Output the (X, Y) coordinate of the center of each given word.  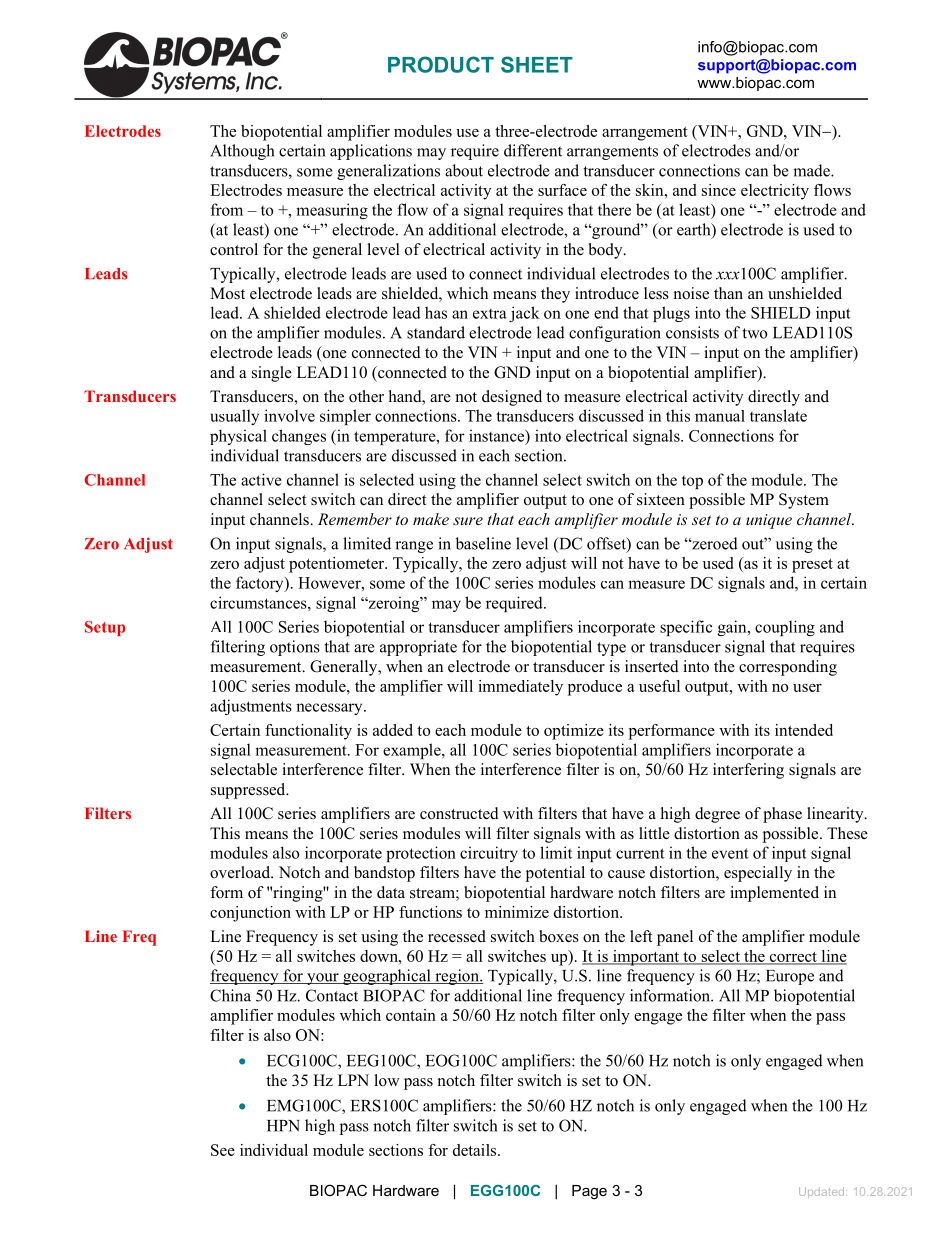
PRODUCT (441, 64)
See (223, 1150)
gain (733, 628)
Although (242, 152)
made (812, 170)
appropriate (418, 648)
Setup (105, 628)
